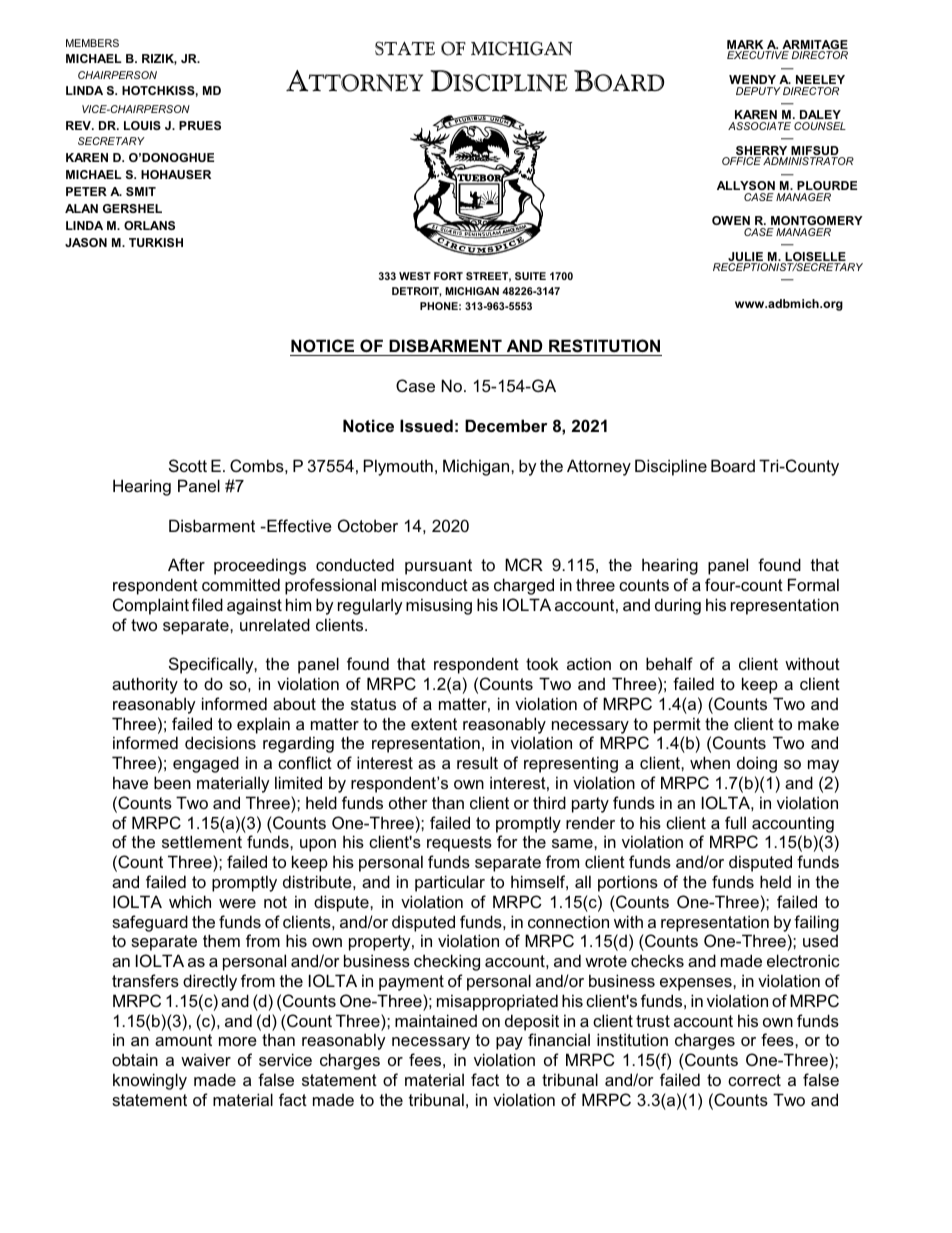  What do you see at coordinates (172, 782) in the document?
I see `been` at bounding box center [172, 782].
